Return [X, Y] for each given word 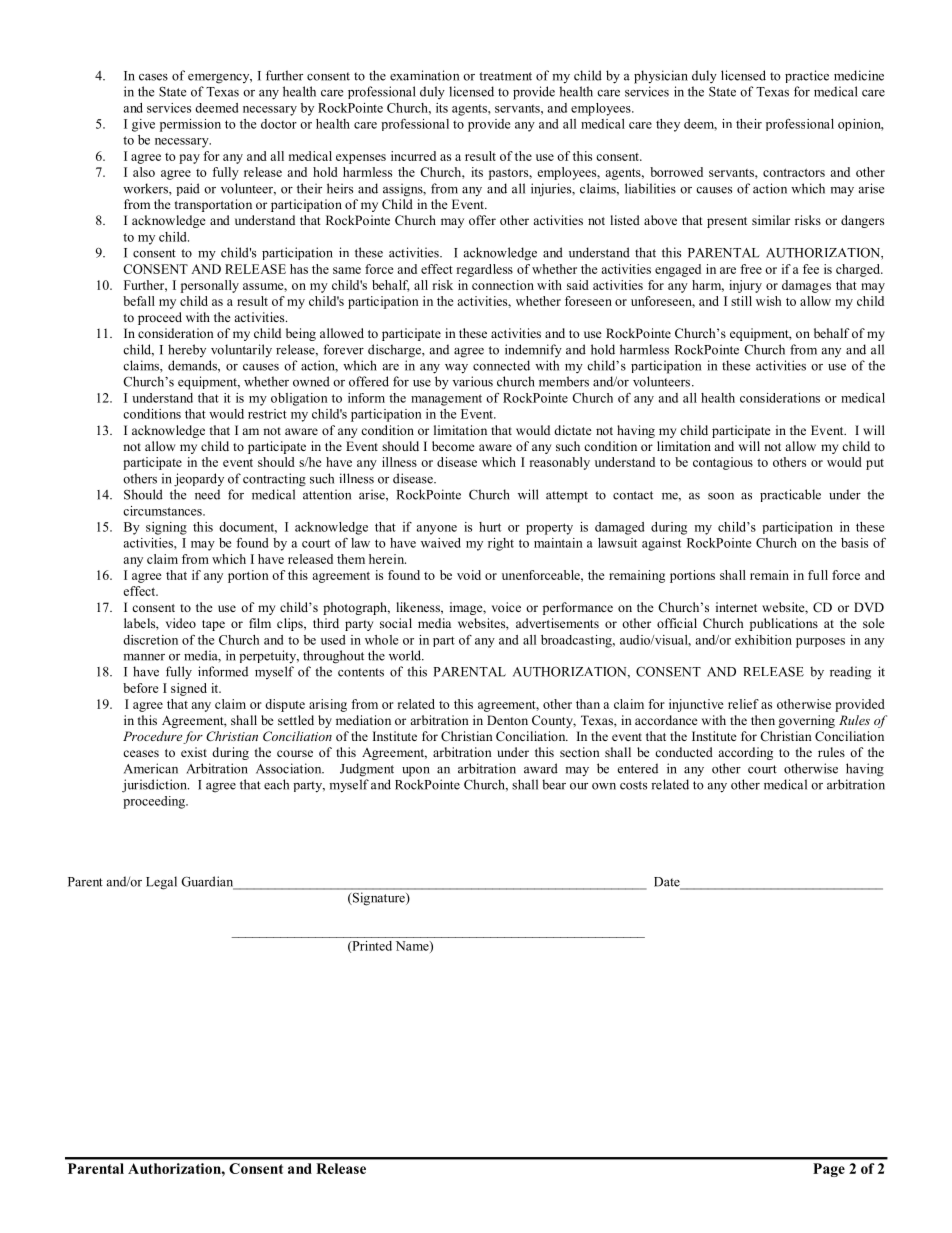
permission [190, 125]
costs [633, 785]
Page [829, 1170]
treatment [505, 76]
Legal [161, 883]
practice [807, 76]
